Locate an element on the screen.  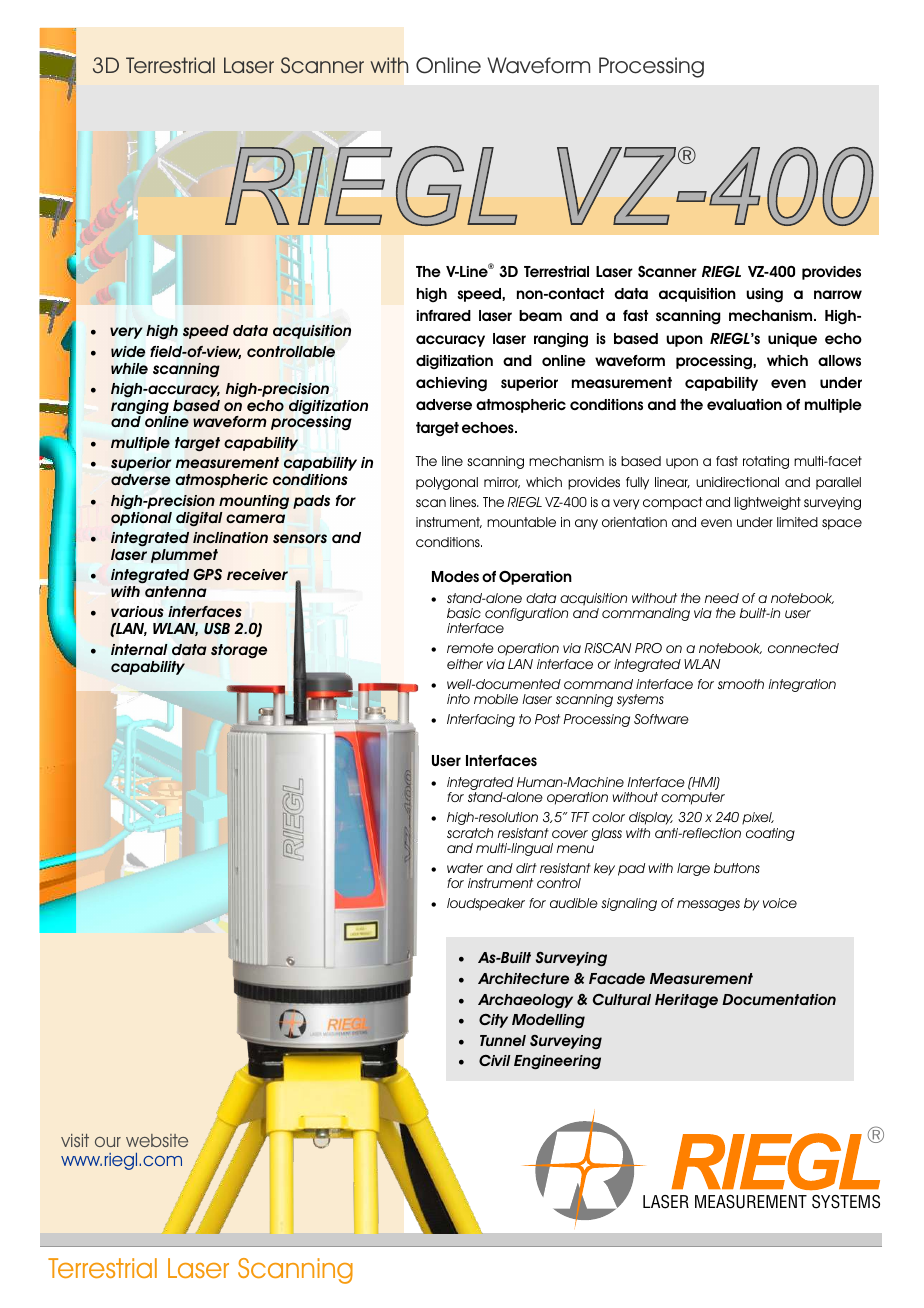
mountable is located at coordinates (521, 522).
